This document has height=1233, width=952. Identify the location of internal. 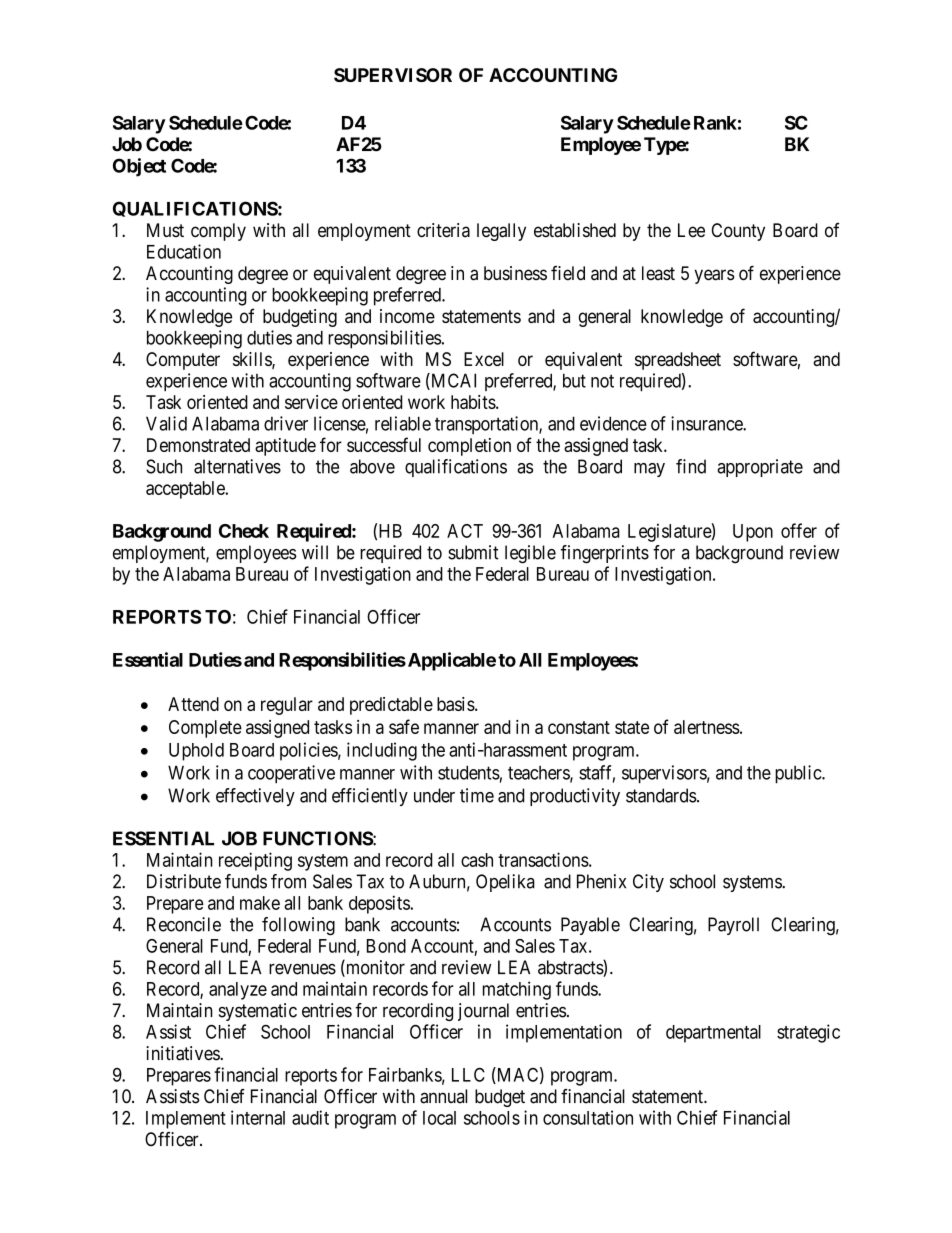
(258, 1117).
